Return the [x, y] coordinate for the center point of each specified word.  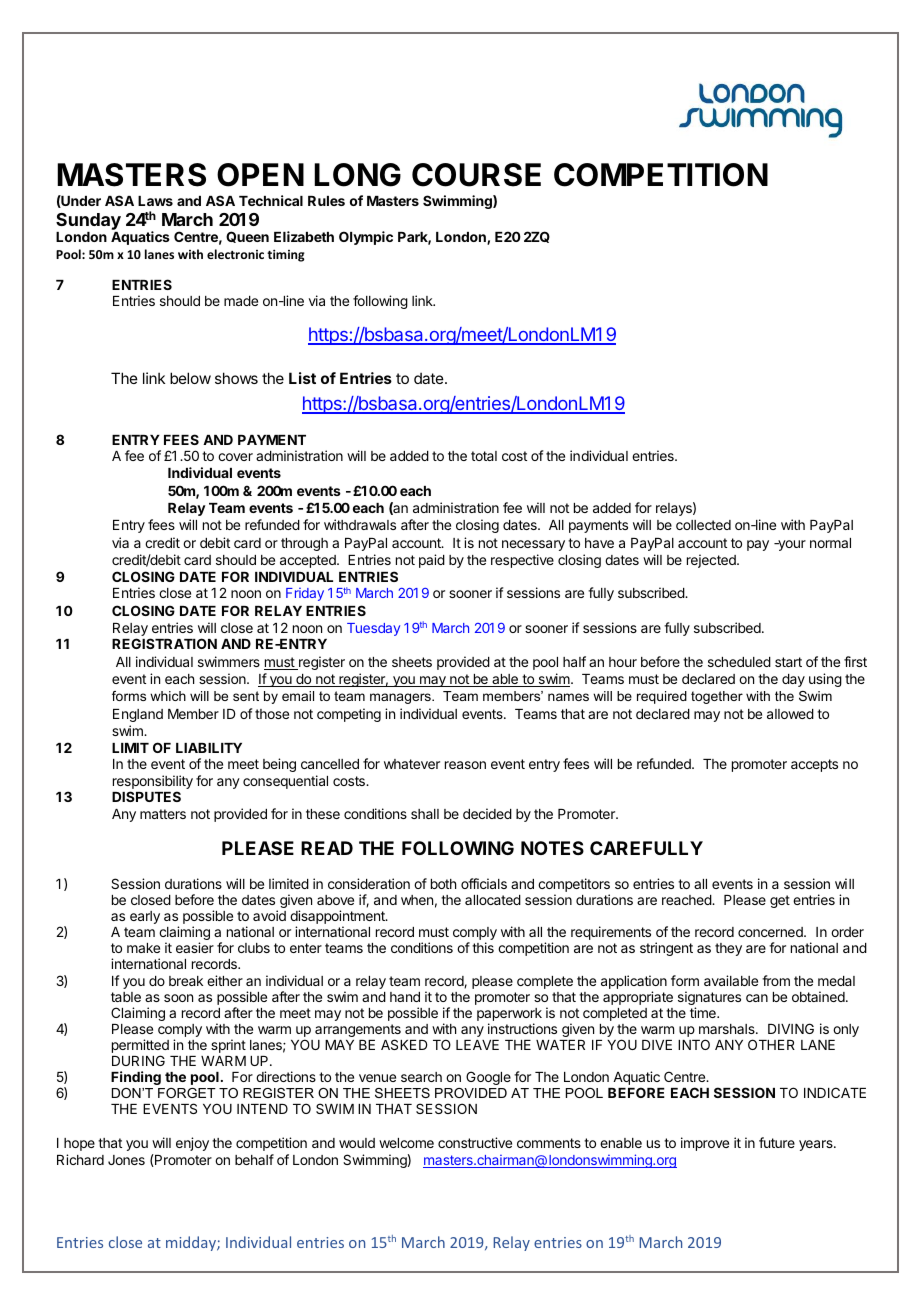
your [791, 545]
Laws [155, 201]
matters [163, 814]
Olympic [366, 238]
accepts [814, 765]
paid [432, 561]
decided [487, 813]
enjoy [192, 1144]
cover [235, 457]
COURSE [476, 175]
